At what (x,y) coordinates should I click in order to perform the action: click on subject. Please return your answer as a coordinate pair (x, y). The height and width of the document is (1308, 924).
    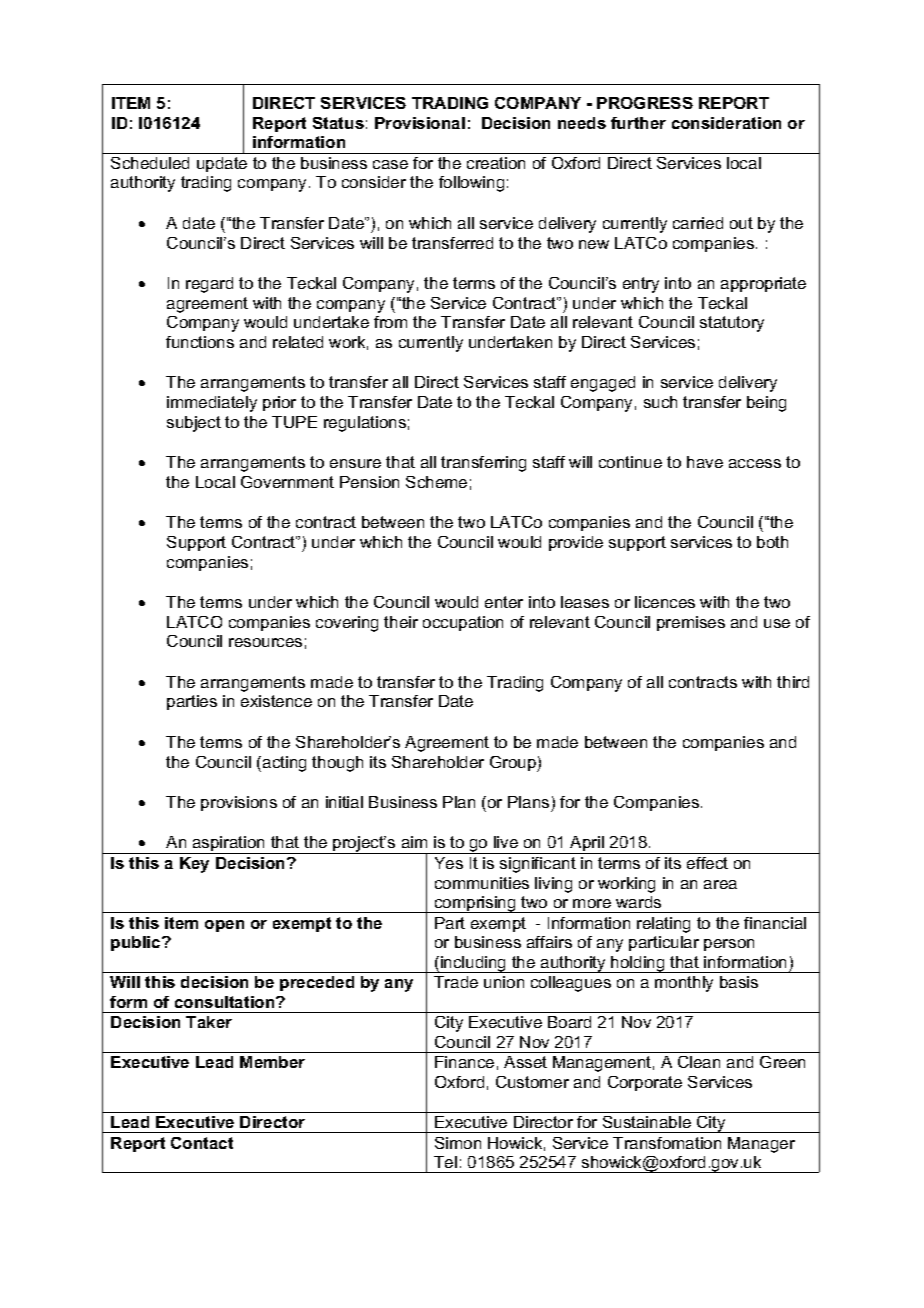
    Looking at the image, I should click on (194, 424).
